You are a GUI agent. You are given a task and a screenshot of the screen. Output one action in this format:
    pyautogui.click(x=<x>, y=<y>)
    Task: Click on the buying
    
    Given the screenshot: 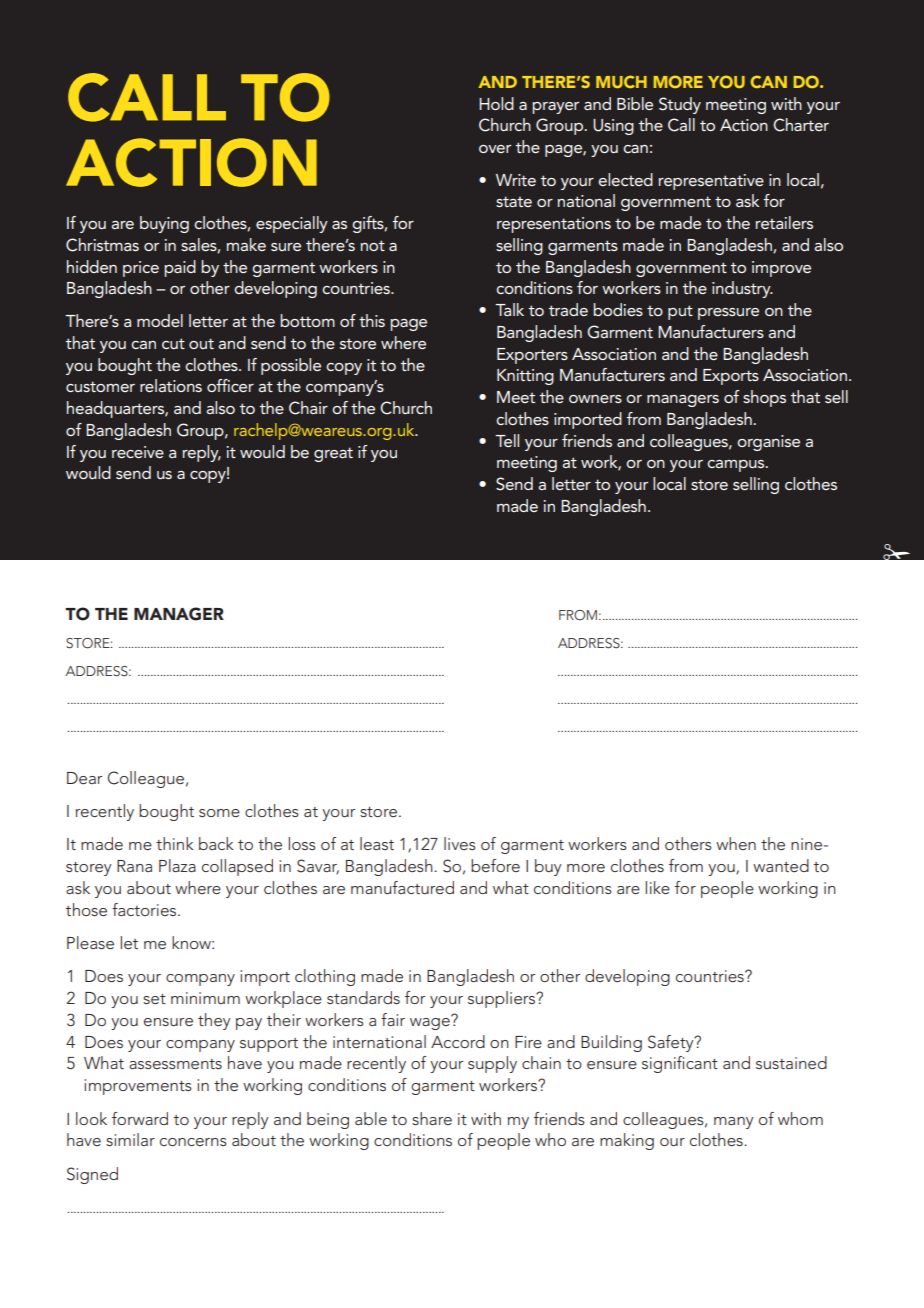 What is the action you would take?
    pyautogui.click(x=164, y=224)
